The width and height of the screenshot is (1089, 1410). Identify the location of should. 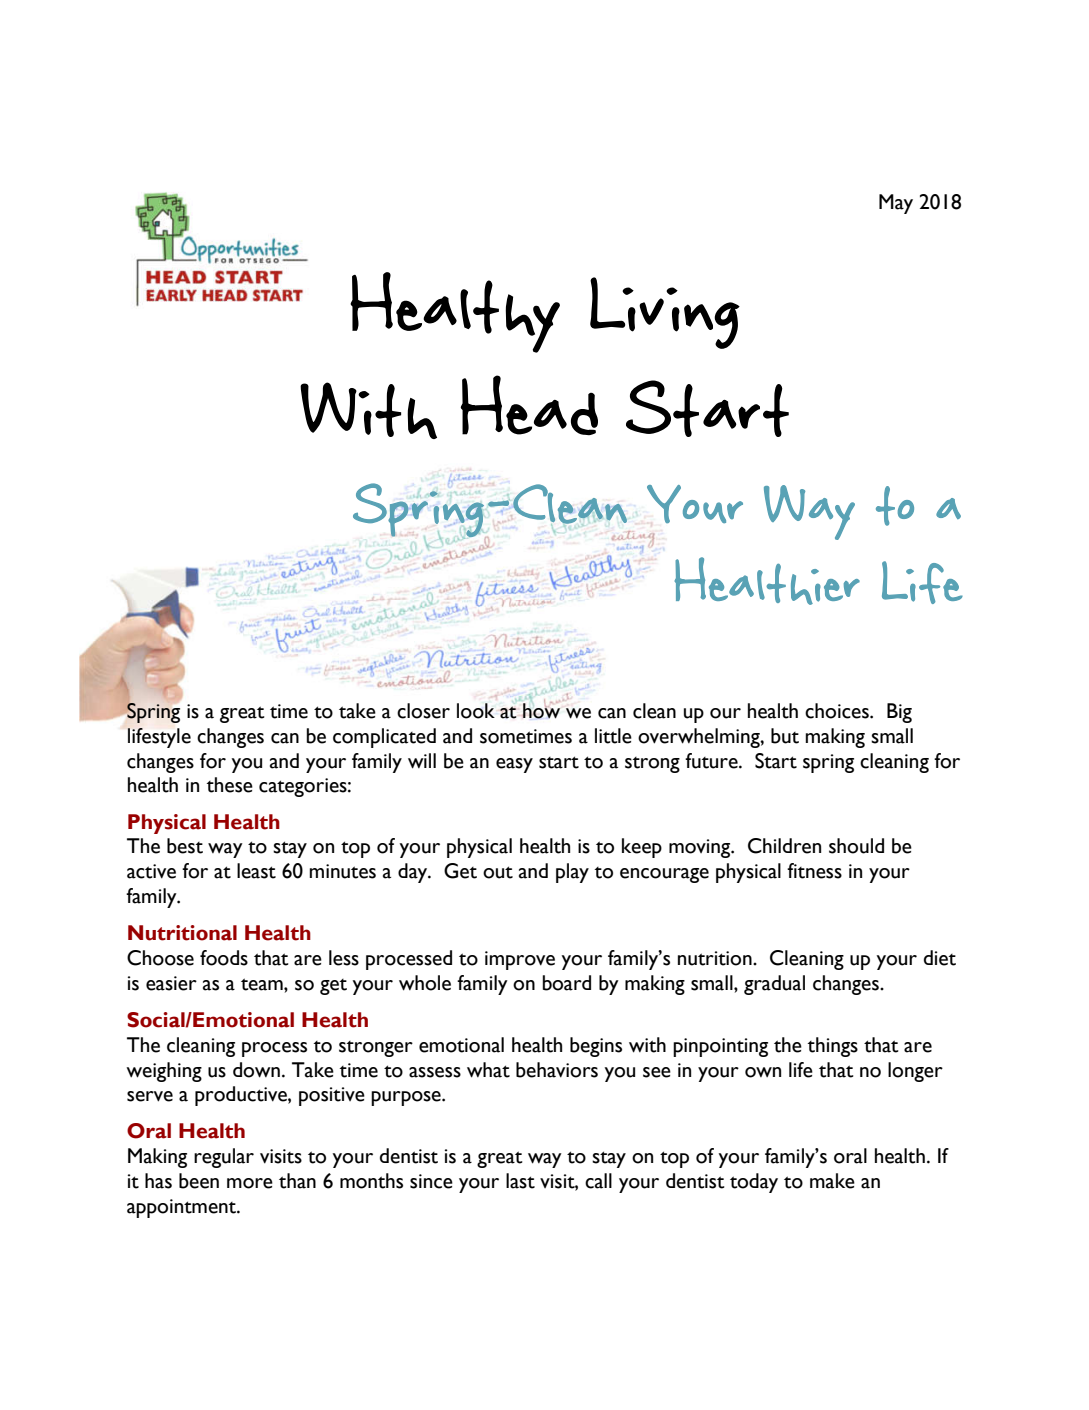
(856, 846).
